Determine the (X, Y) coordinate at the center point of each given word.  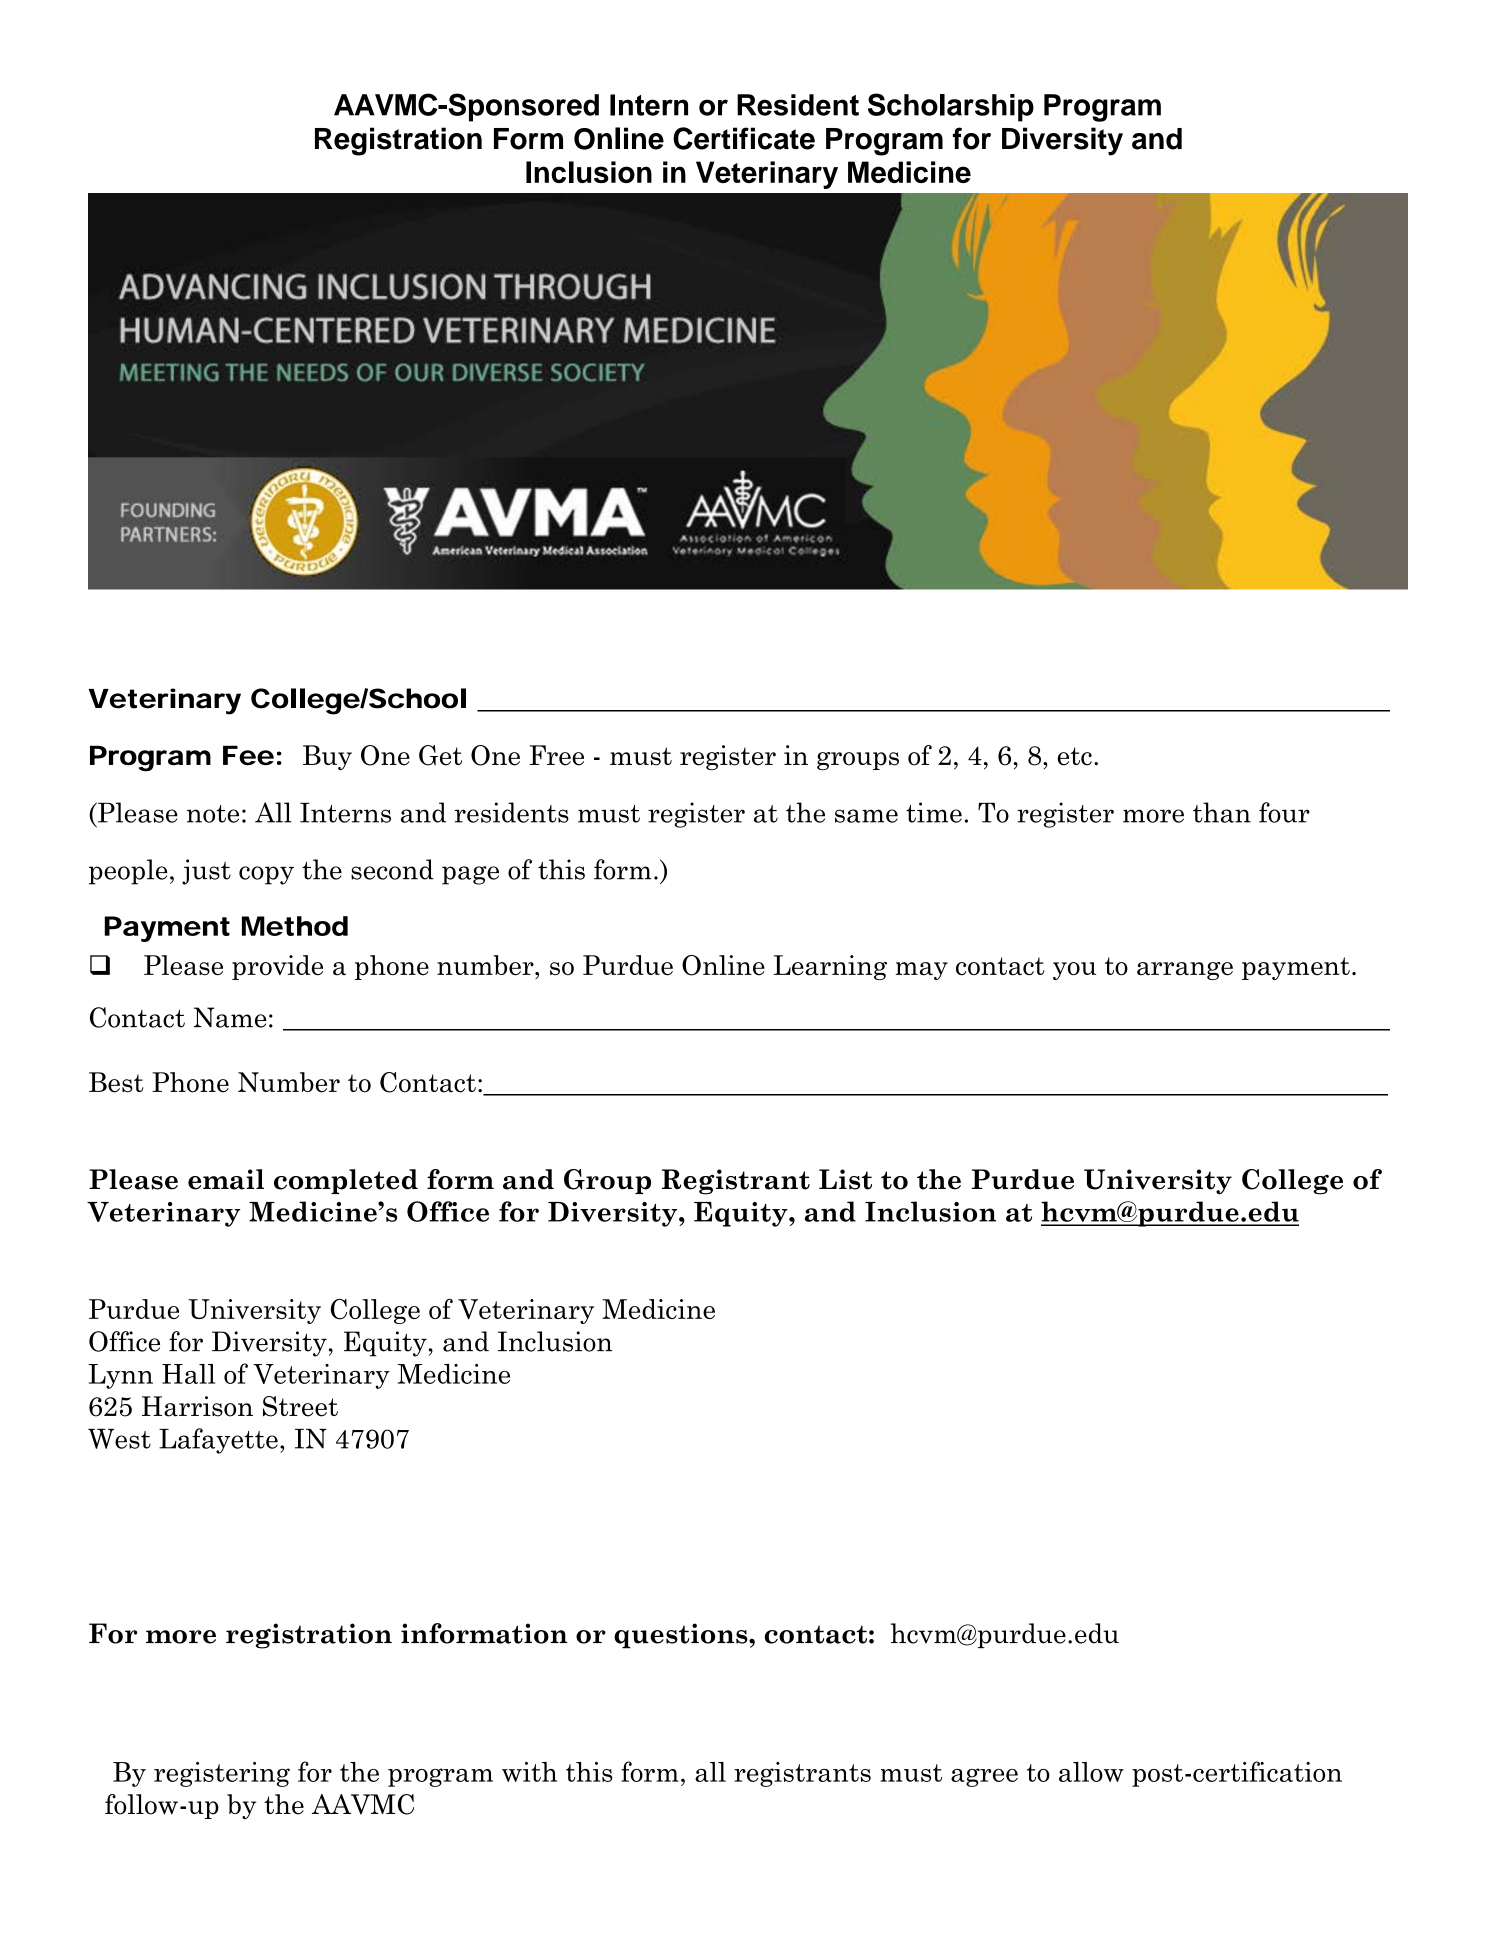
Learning (830, 967)
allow (1091, 1772)
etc (1075, 756)
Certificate (744, 138)
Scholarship (951, 107)
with (529, 1772)
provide (277, 967)
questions (682, 1636)
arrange (1185, 971)
